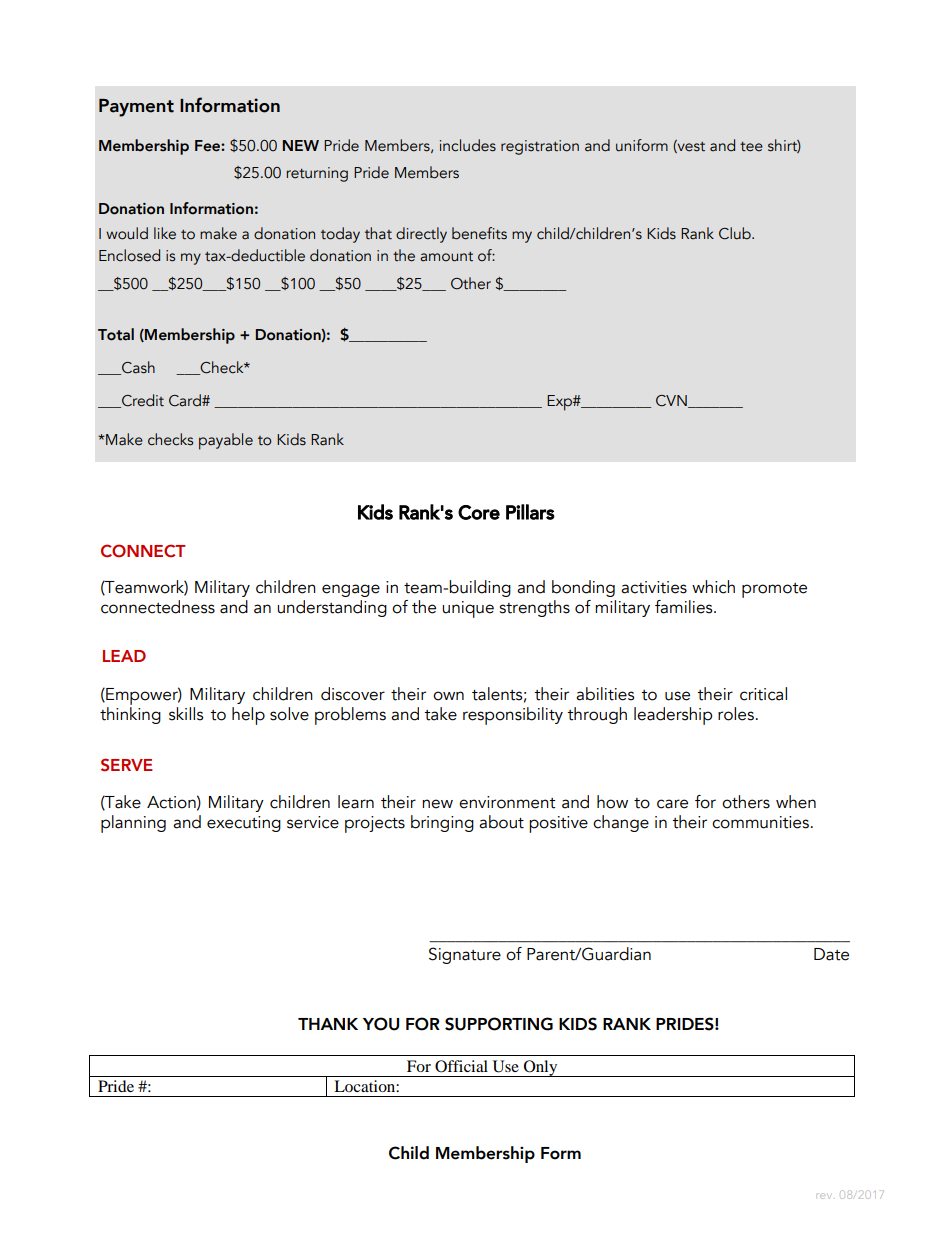  What do you see at coordinates (501, 822) in the screenshot?
I see `about` at bounding box center [501, 822].
